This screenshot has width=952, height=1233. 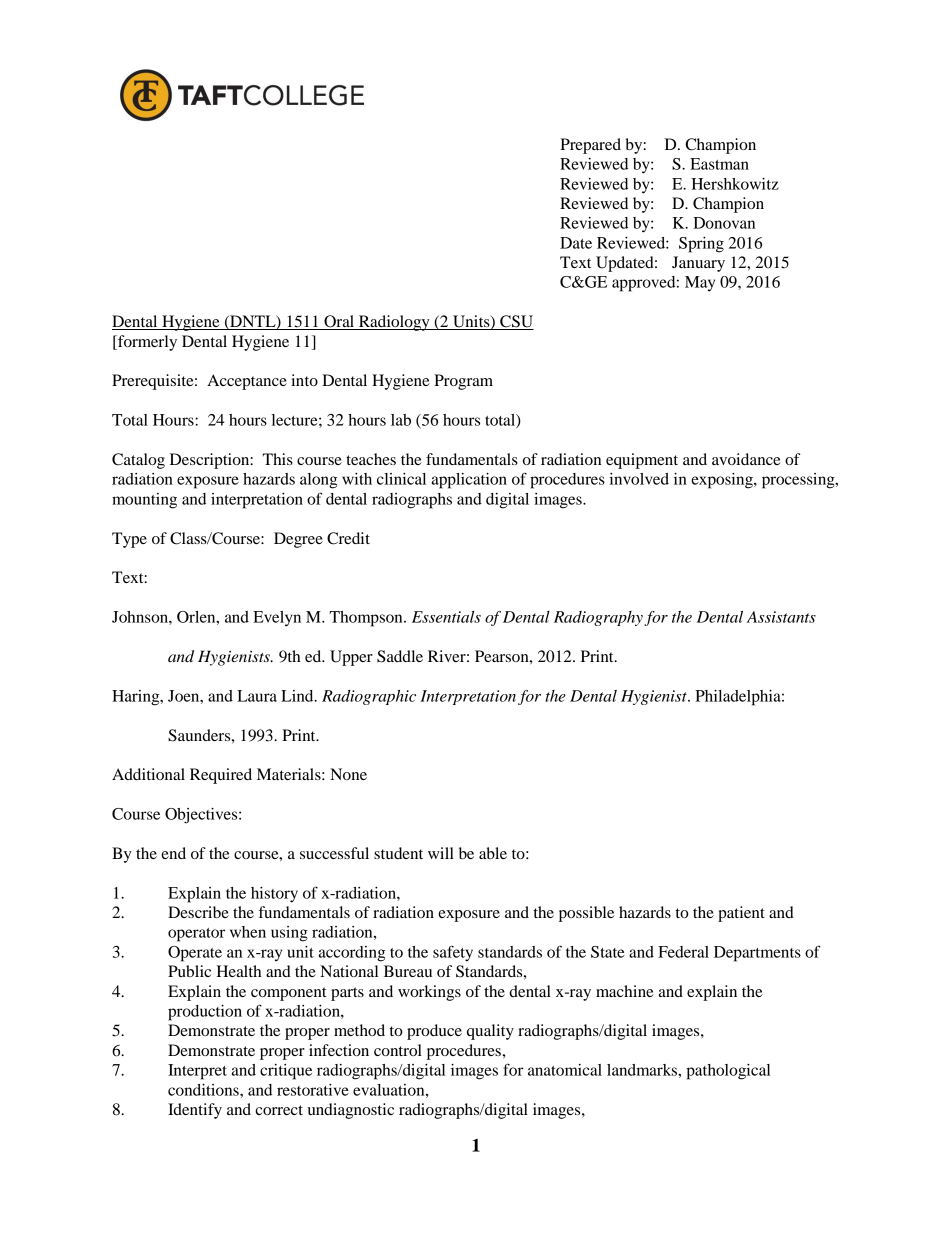 What do you see at coordinates (719, 164) in the screenshot?
I see `Eastman` at bounding box center [719, 164].
